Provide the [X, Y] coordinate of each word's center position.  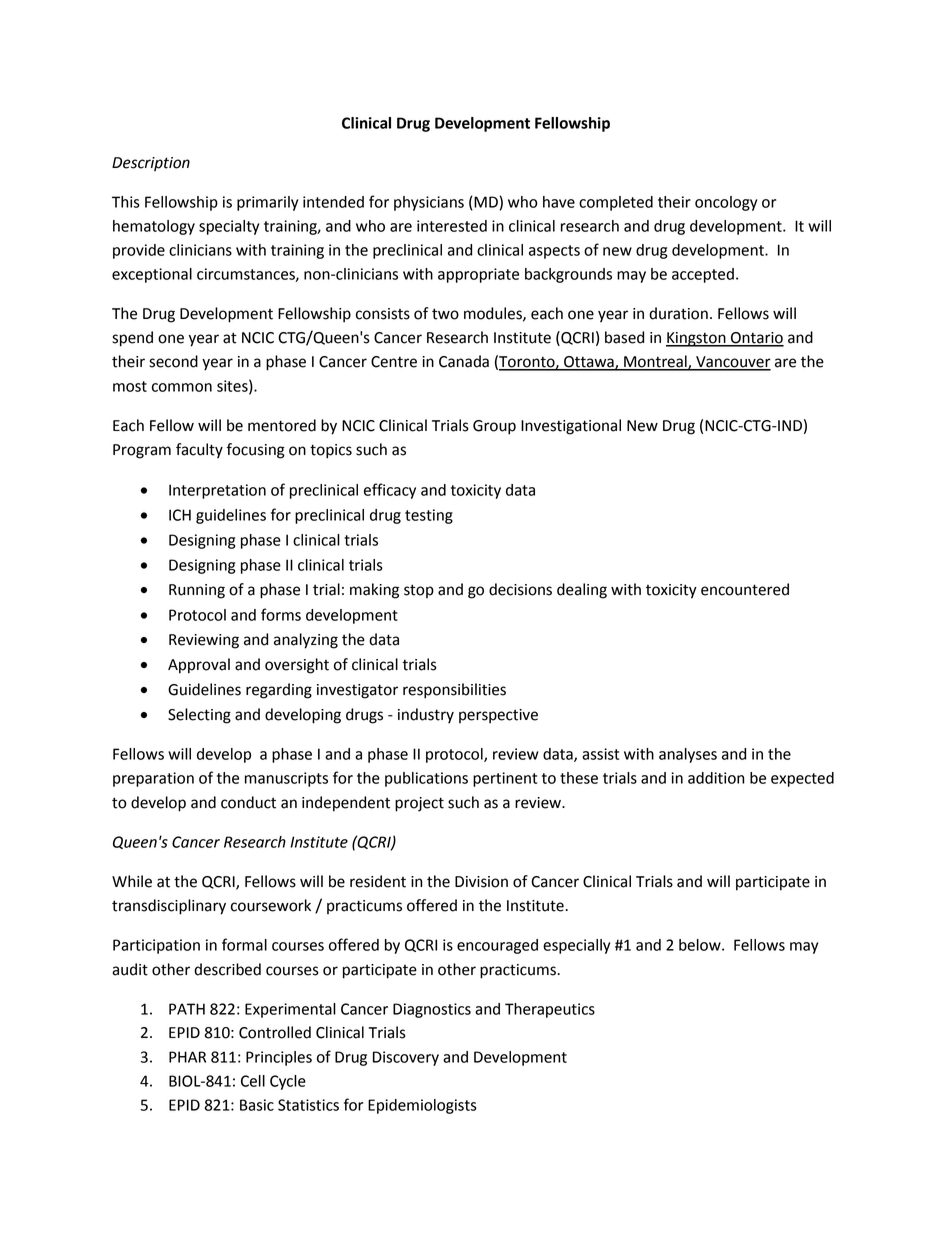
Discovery [406, 1058]
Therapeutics [550, 1010]
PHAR [187, 1057]
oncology [726, 203]
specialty [229, 227]
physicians [429, 203]
